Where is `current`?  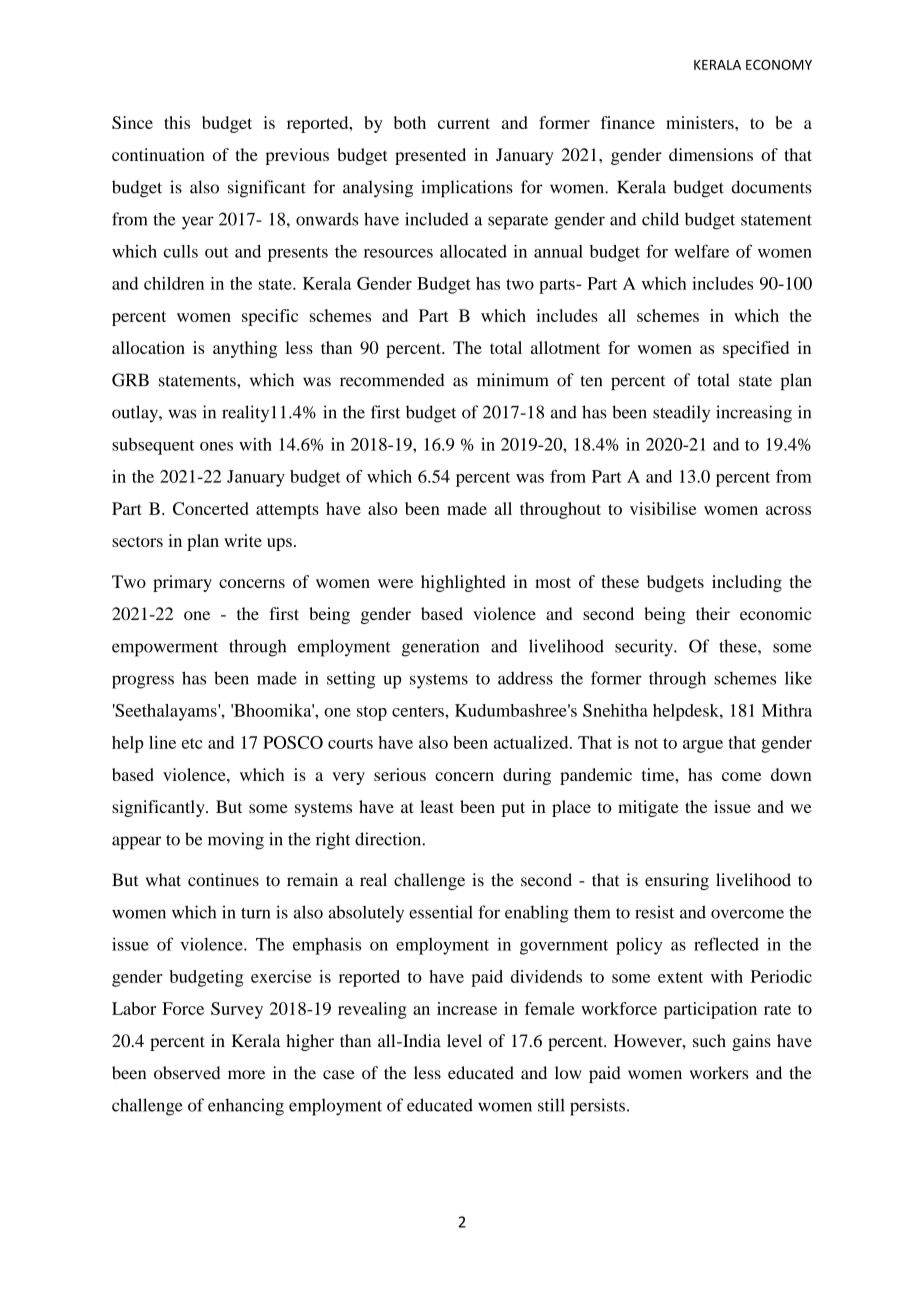
current is located at coordinates (464, 123).
